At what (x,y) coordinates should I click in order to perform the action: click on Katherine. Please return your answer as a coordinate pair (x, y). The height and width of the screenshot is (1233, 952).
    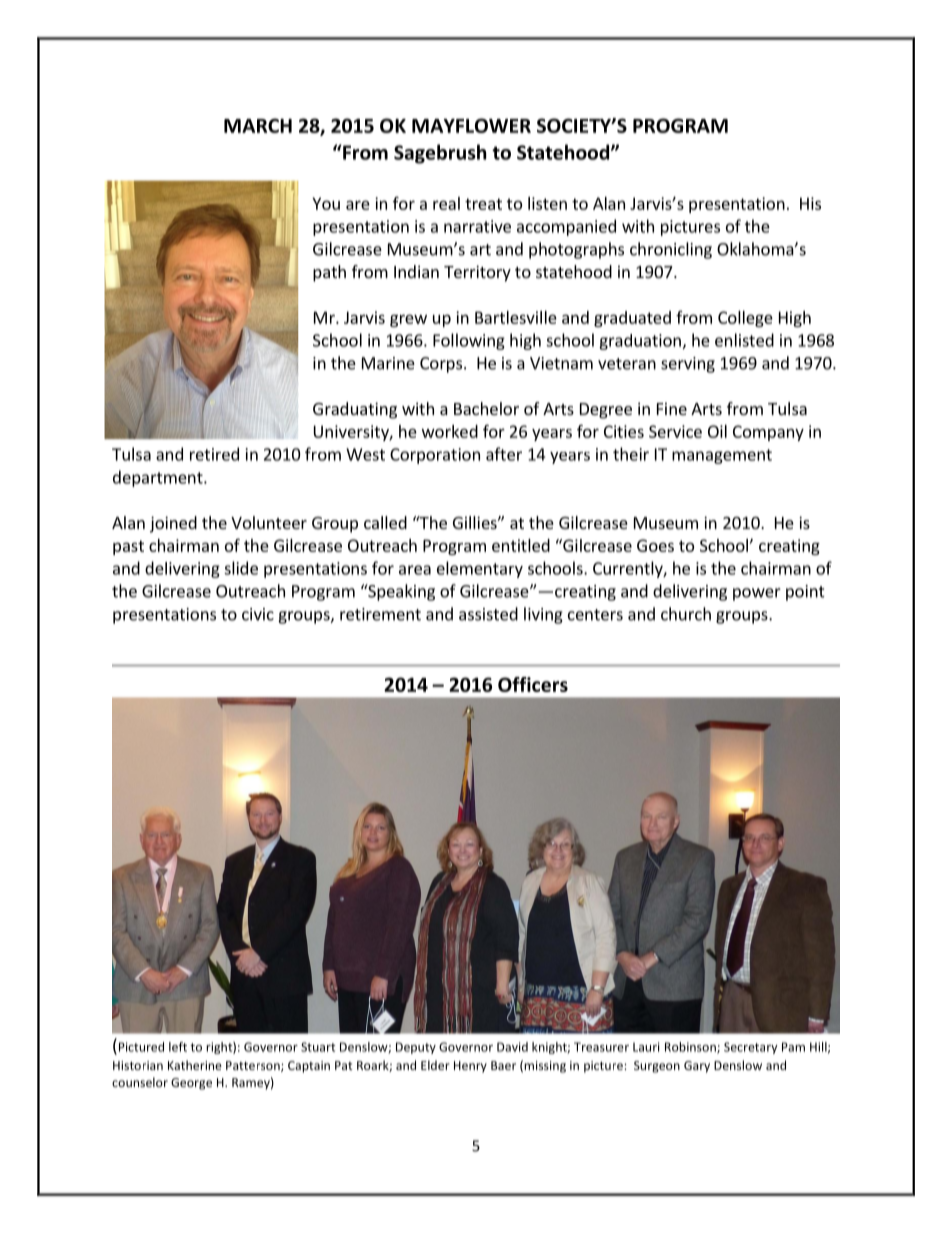
    Looking at the image, I should click on (195, 1065).
